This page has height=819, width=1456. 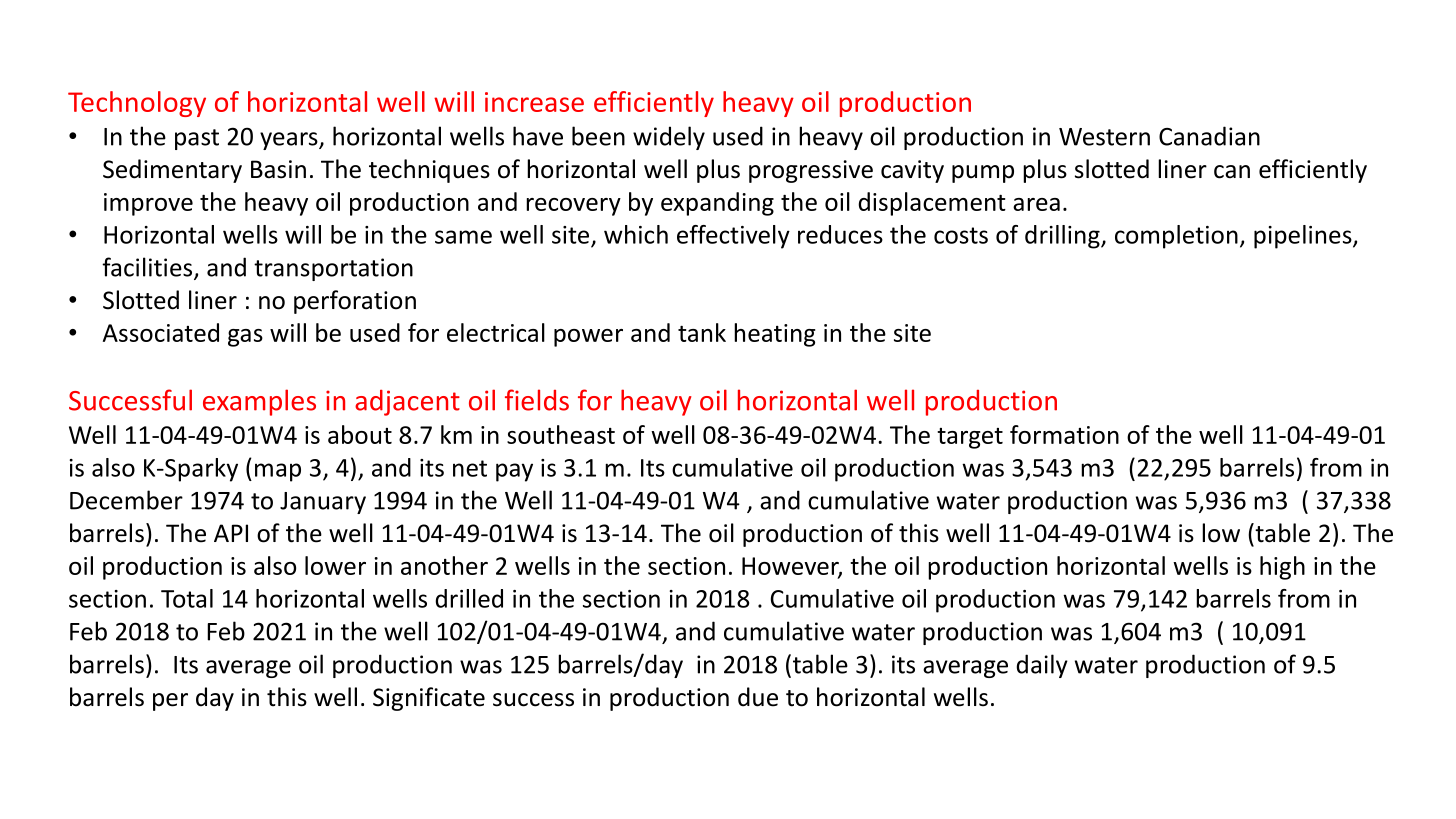 I want to click on widely, so click(x=669, y=138).
